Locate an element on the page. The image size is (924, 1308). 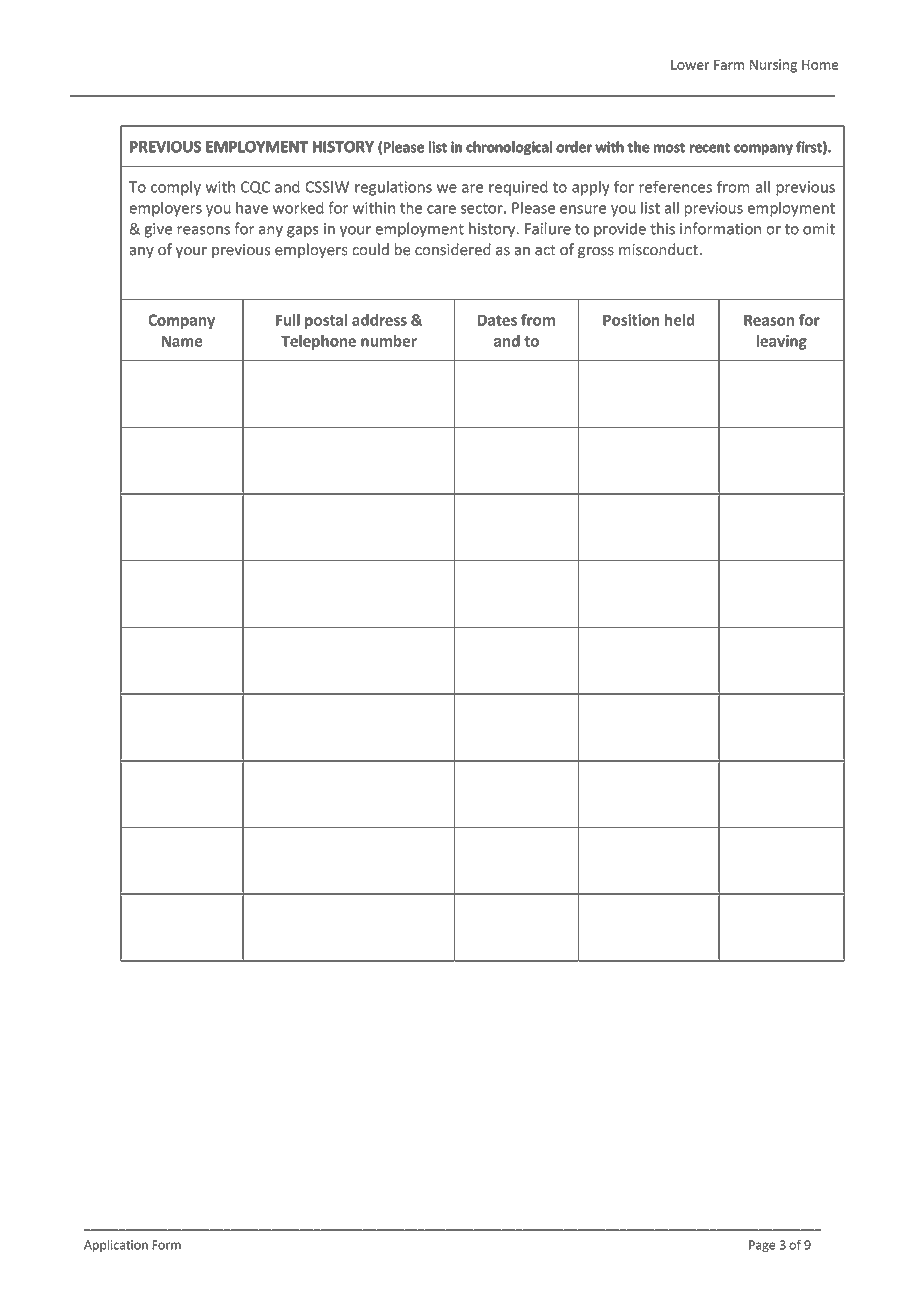
Farm is located at coordinates (729, 64).
